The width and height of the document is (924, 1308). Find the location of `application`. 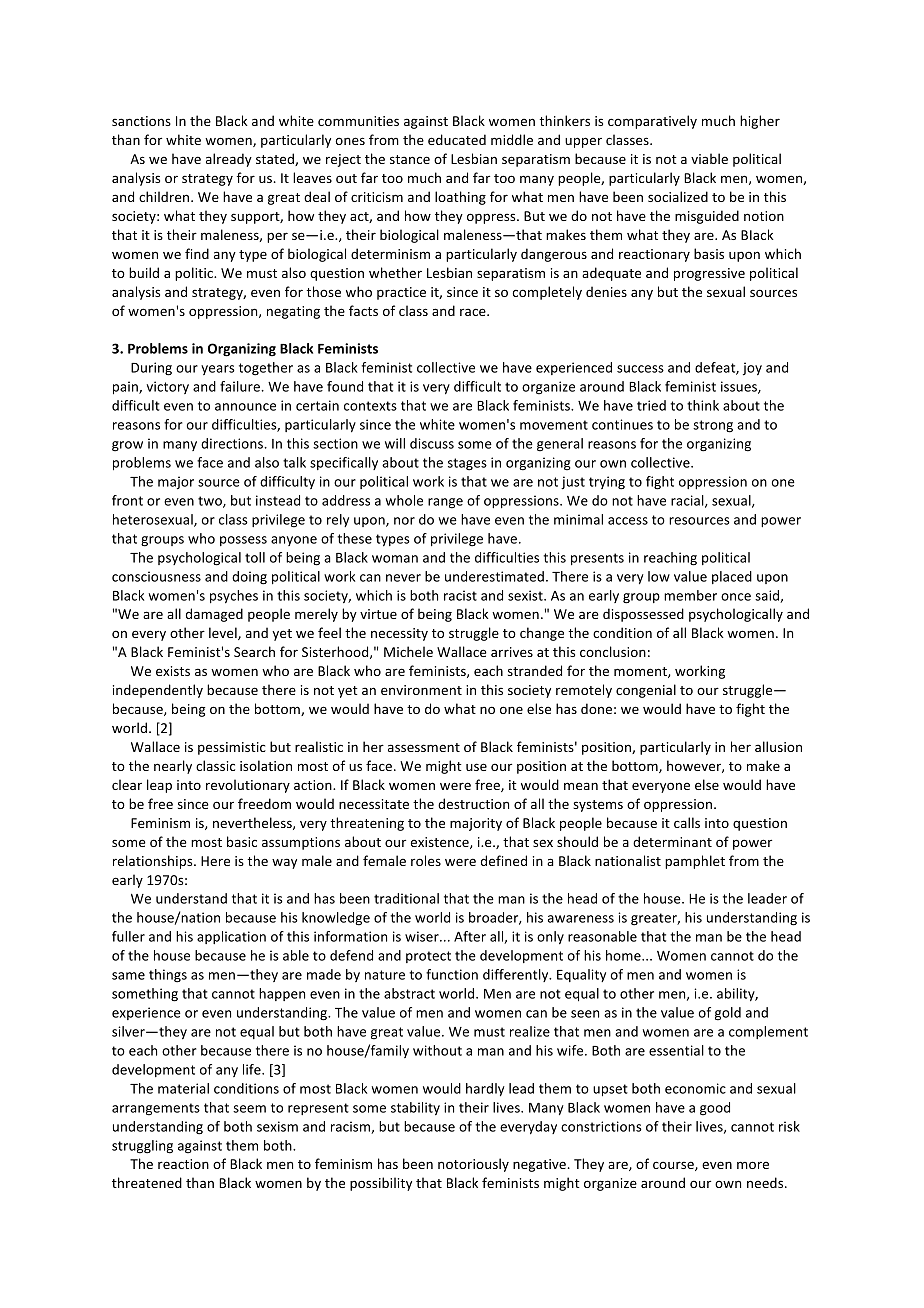

application is located at coordinates (231, 937).
